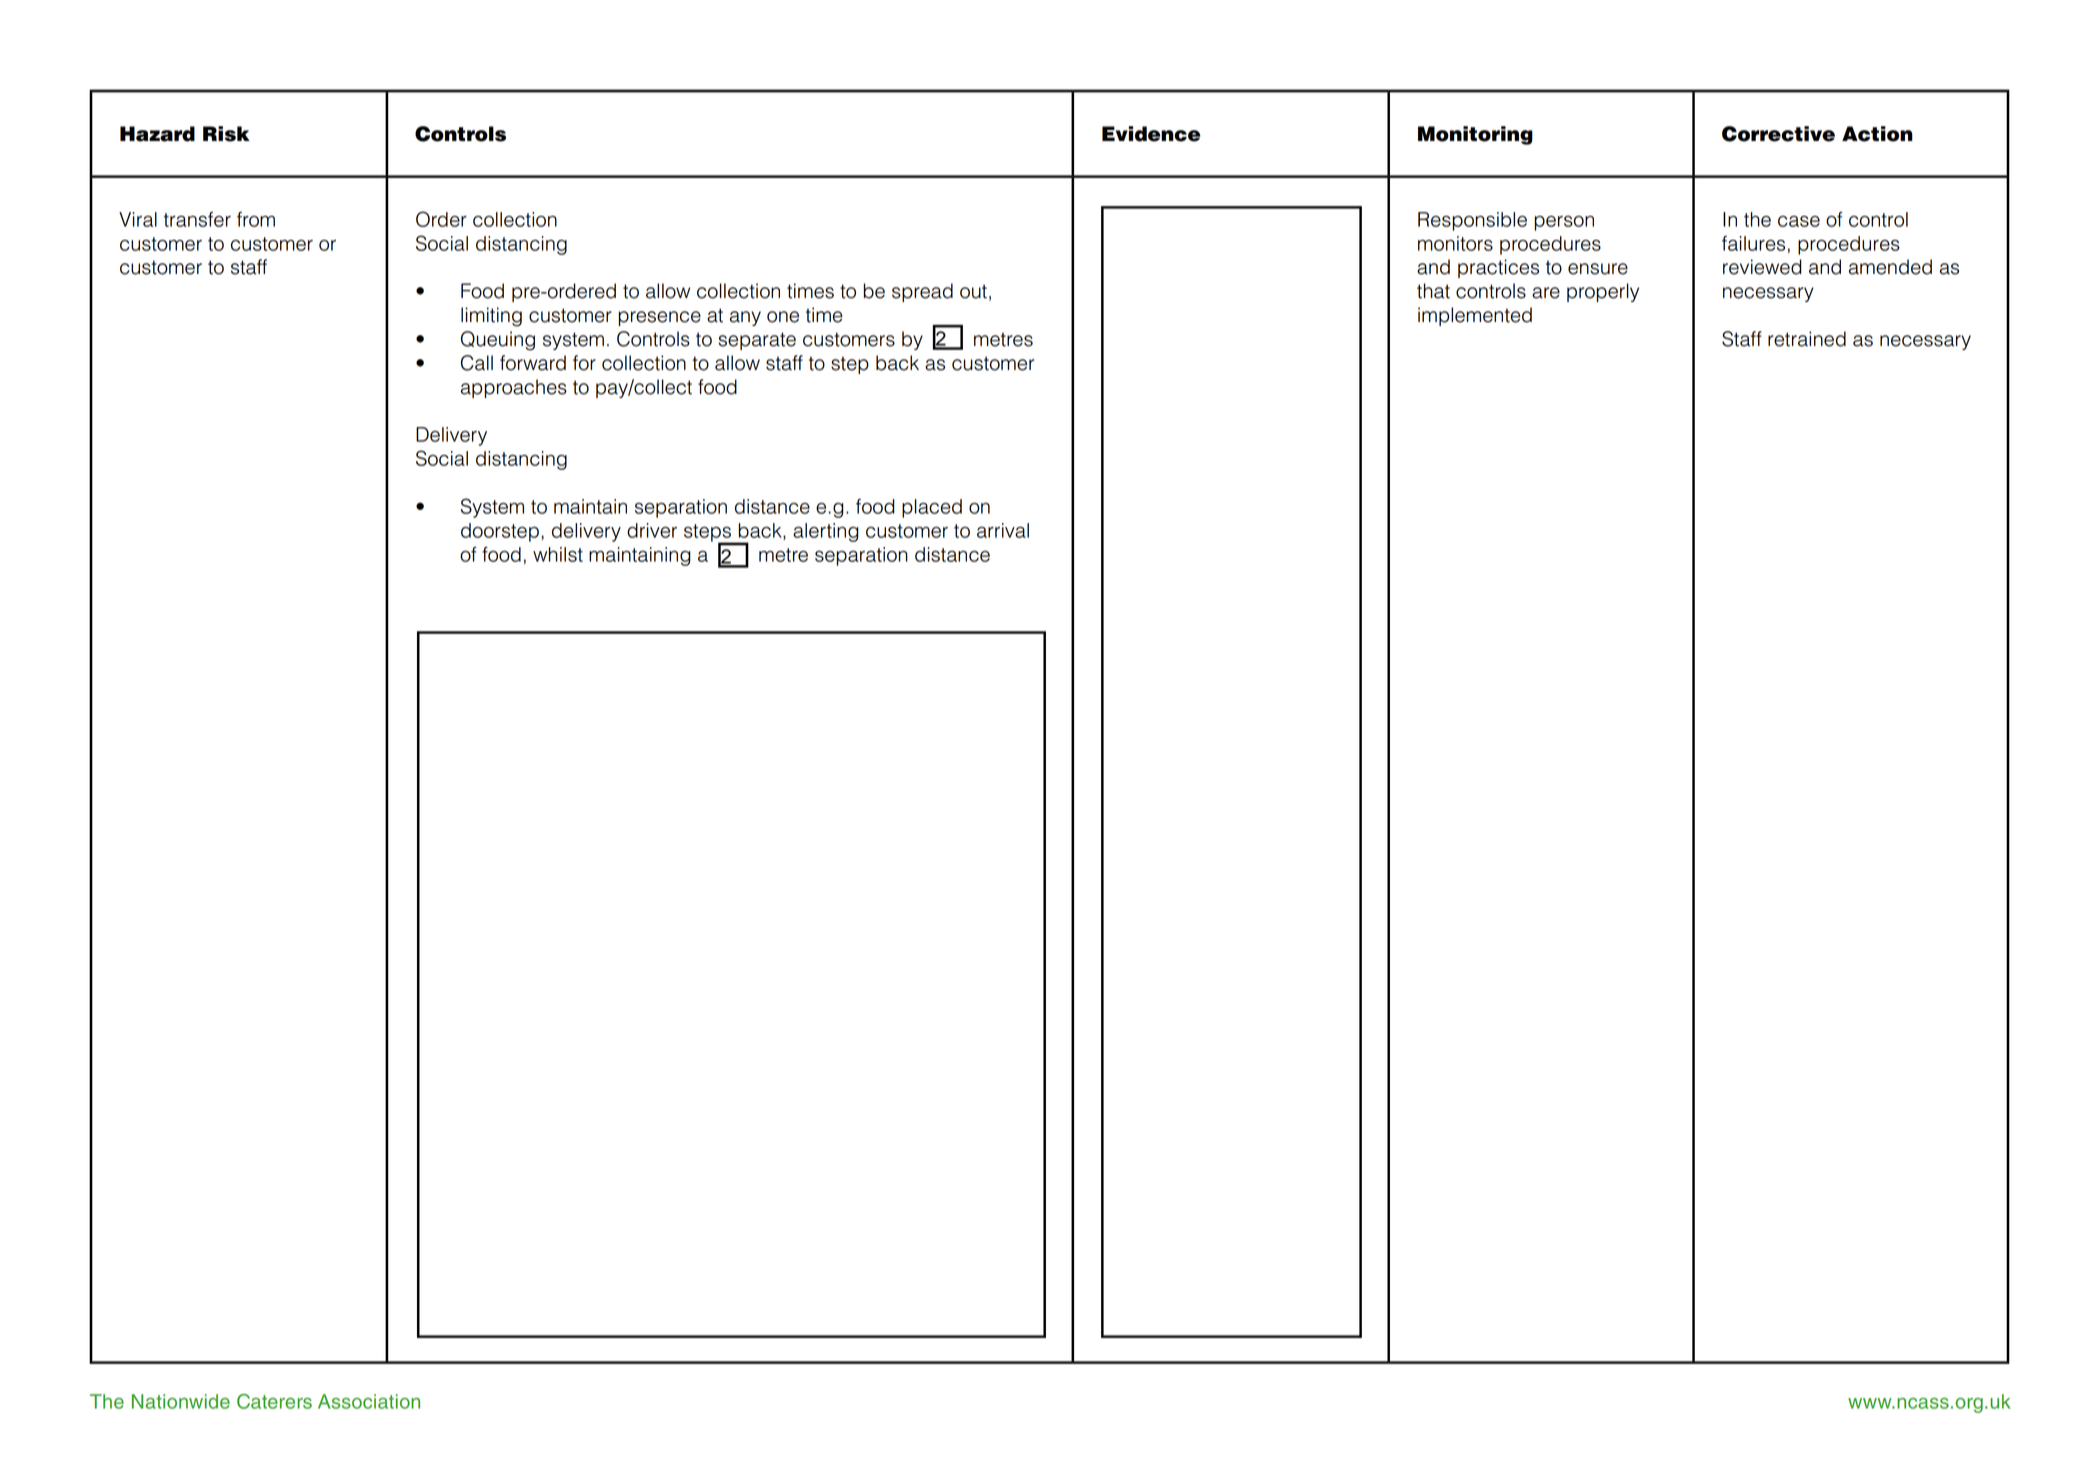  I want to click on alerting, so click(826, 532).
